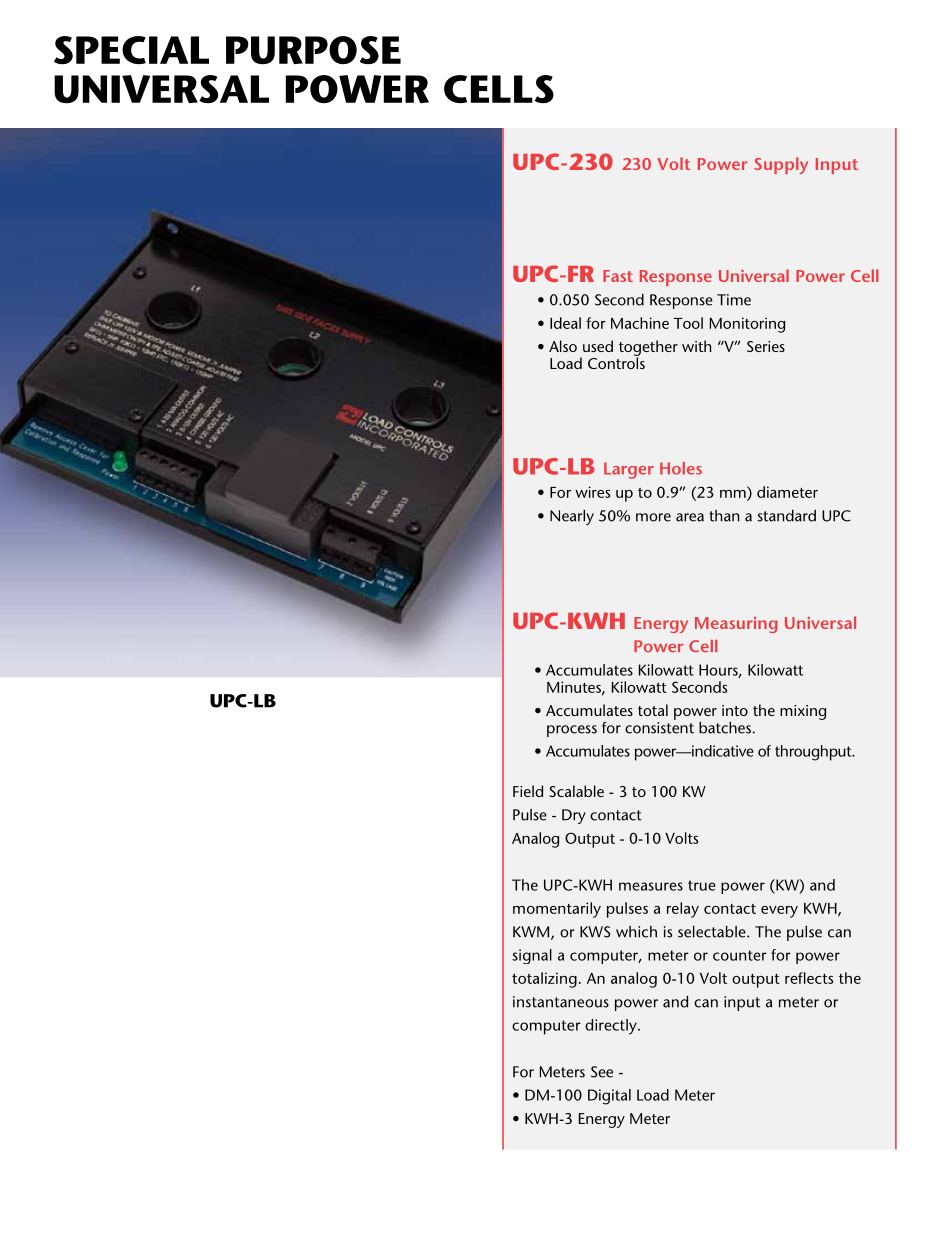 The width and height of the document is (952, 1233). What do you see at coordinates (313, 50) in the document?
I see `PURPOSE` at bounding box center [313, 50].
